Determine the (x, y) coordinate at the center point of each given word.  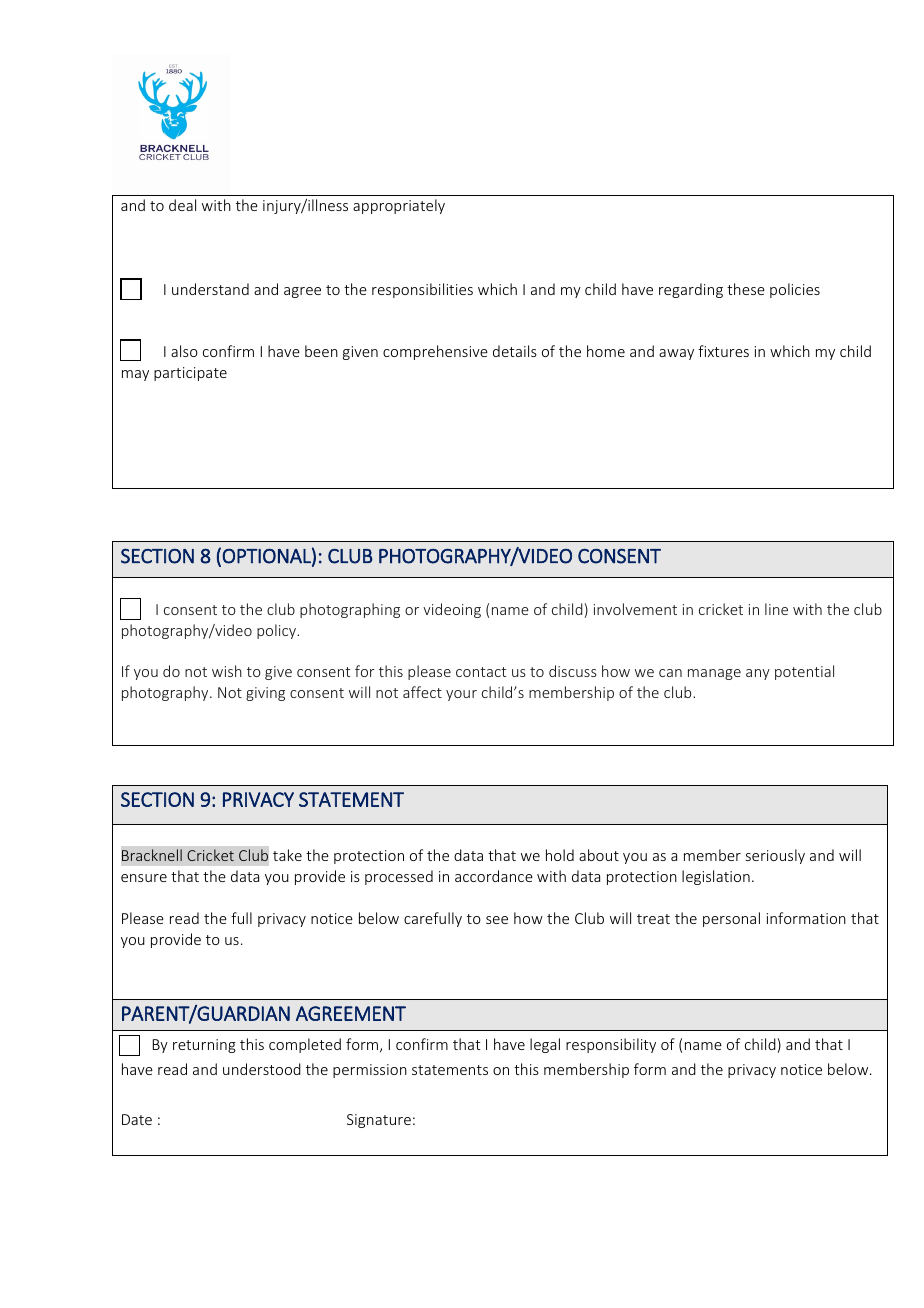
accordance (494, 876)
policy (278, 631)
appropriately (399, 206)
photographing (350, 610)
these (746, 289)
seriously (775, 856)
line (776, 609)
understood (262, 1069)
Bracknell (152, 855)
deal (182, 205)
